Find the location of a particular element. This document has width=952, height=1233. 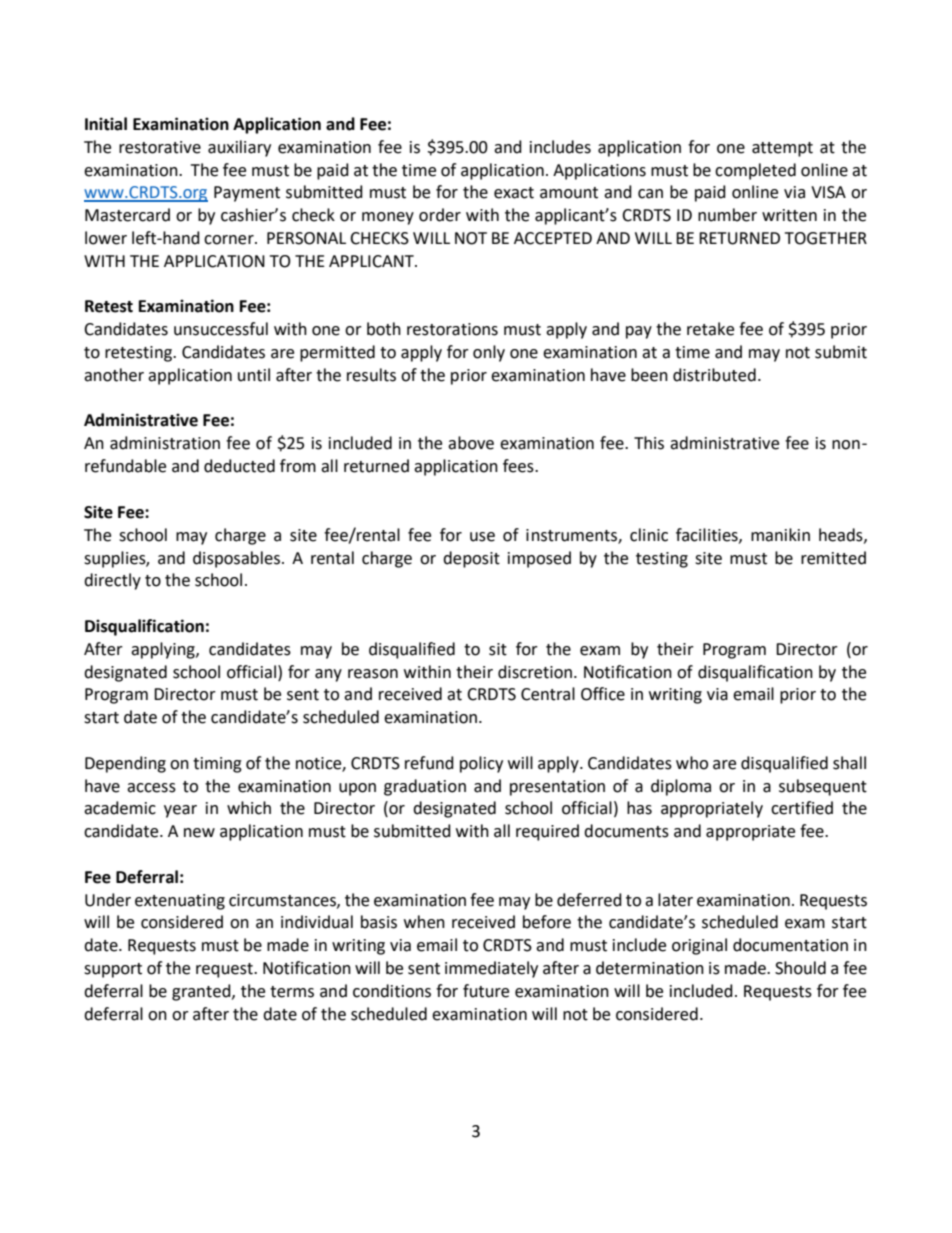

administration is located at coordinates (165, 443).
